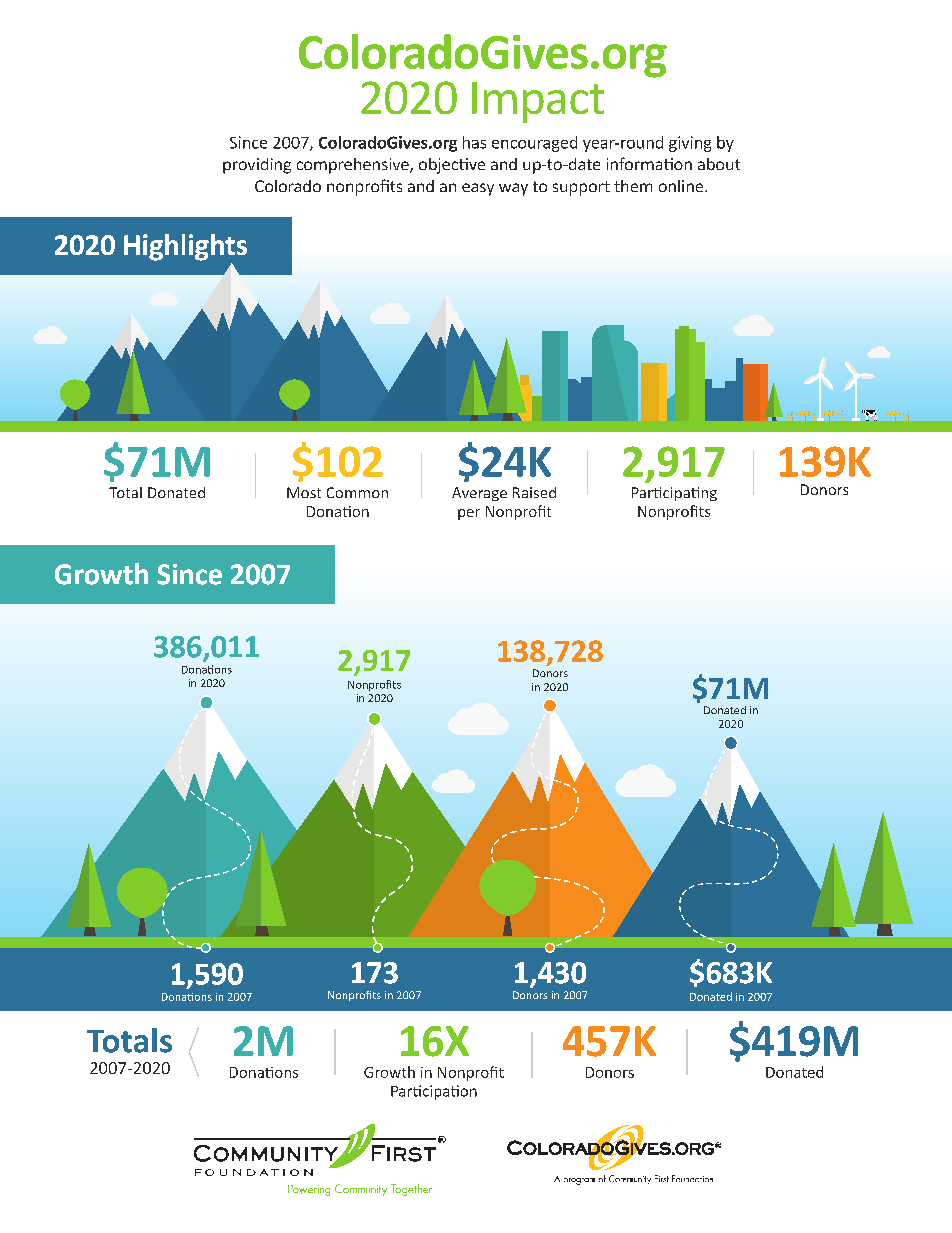  I want to click on per, so click(469, 514).
